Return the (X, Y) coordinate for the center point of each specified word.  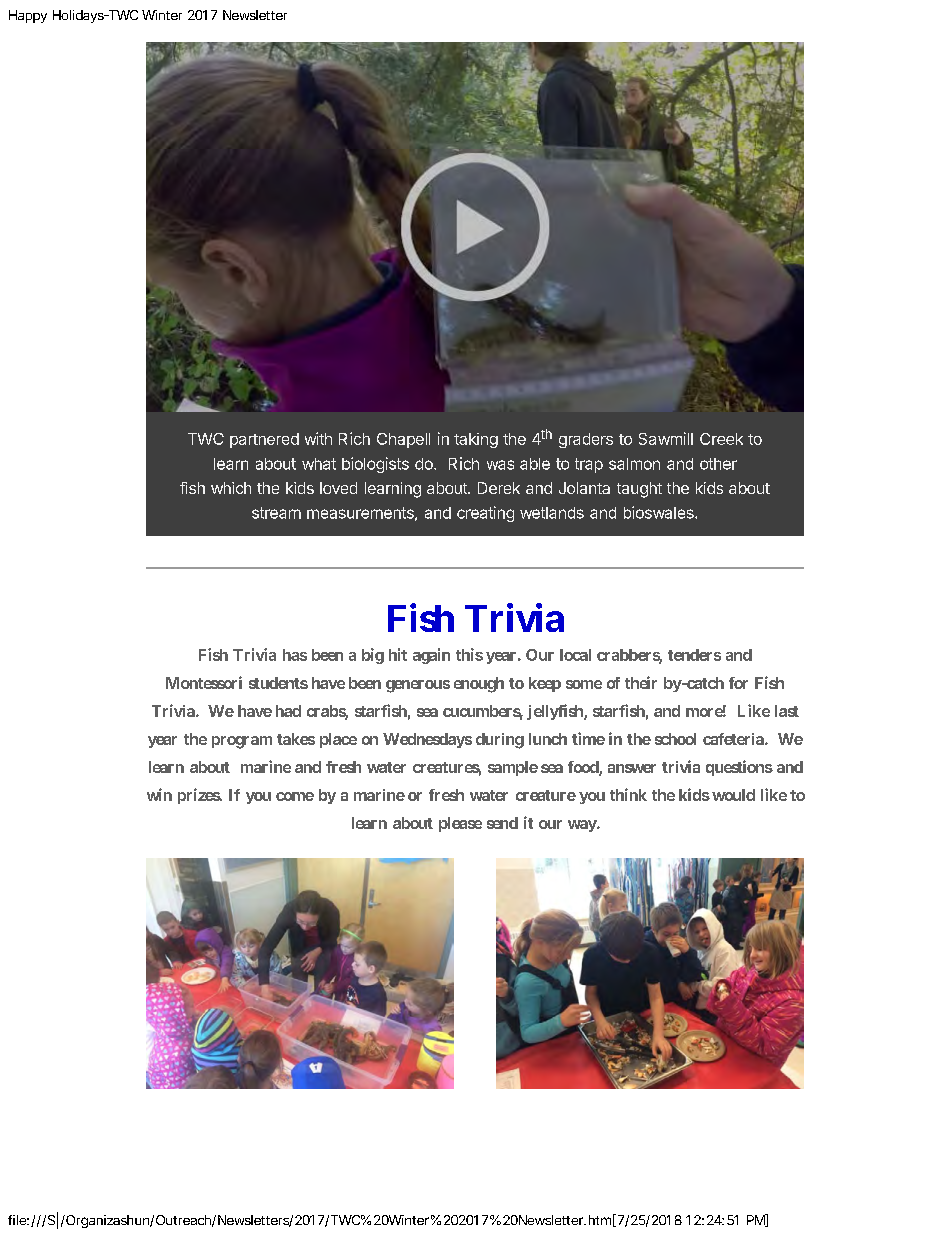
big (373, 656)
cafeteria (734, 739)
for (738, 683)
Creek (721, 439)
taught (639, 490)
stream (276, 513)
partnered (264, 440)
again (431, 656)
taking (476, 440)
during (500, 741)
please (460, 824)
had (288, 711)
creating (485, 514)
